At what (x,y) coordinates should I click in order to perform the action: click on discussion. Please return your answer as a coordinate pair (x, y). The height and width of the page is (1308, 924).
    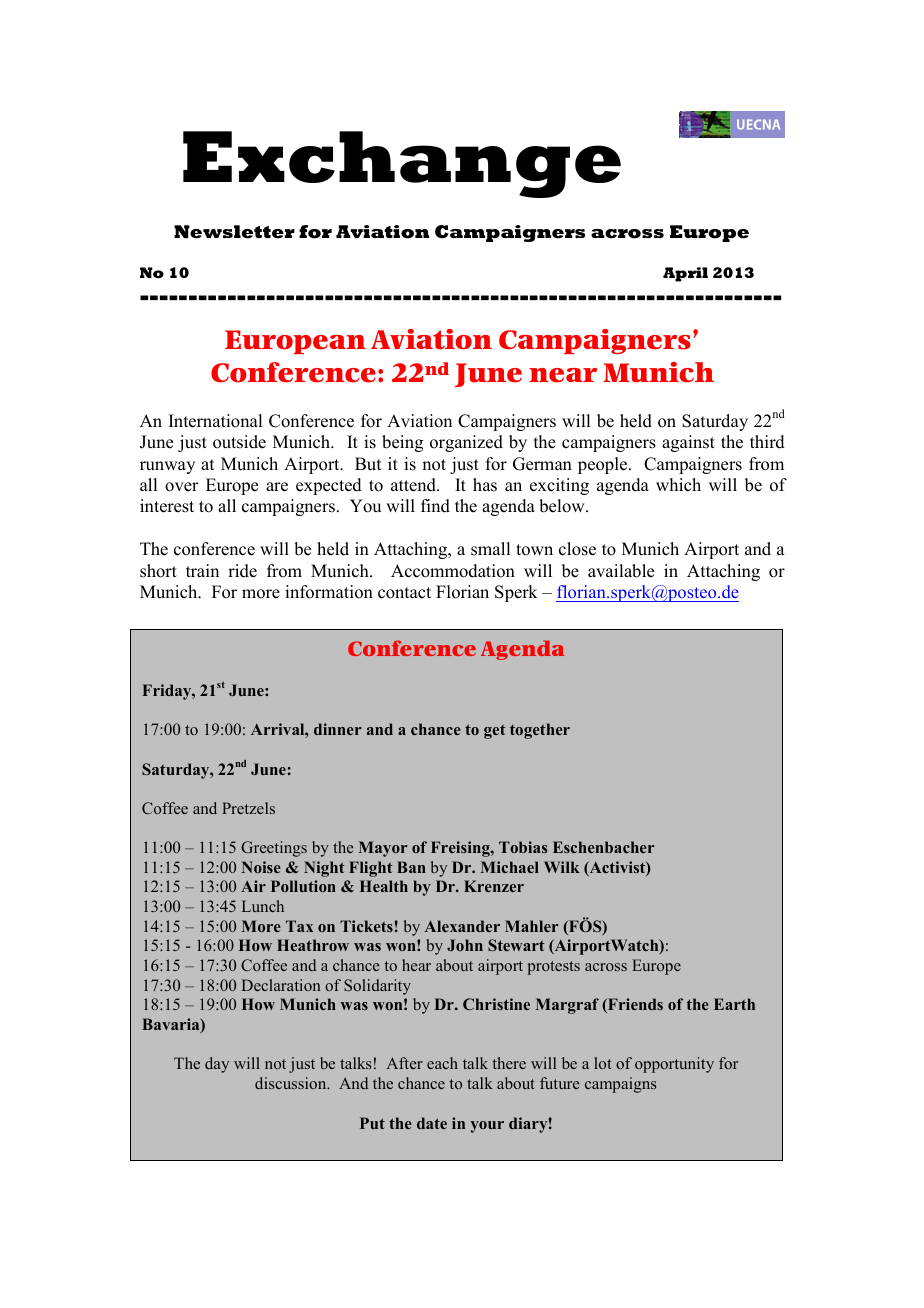
    Looking at the image, I should click on (292, 1083).
